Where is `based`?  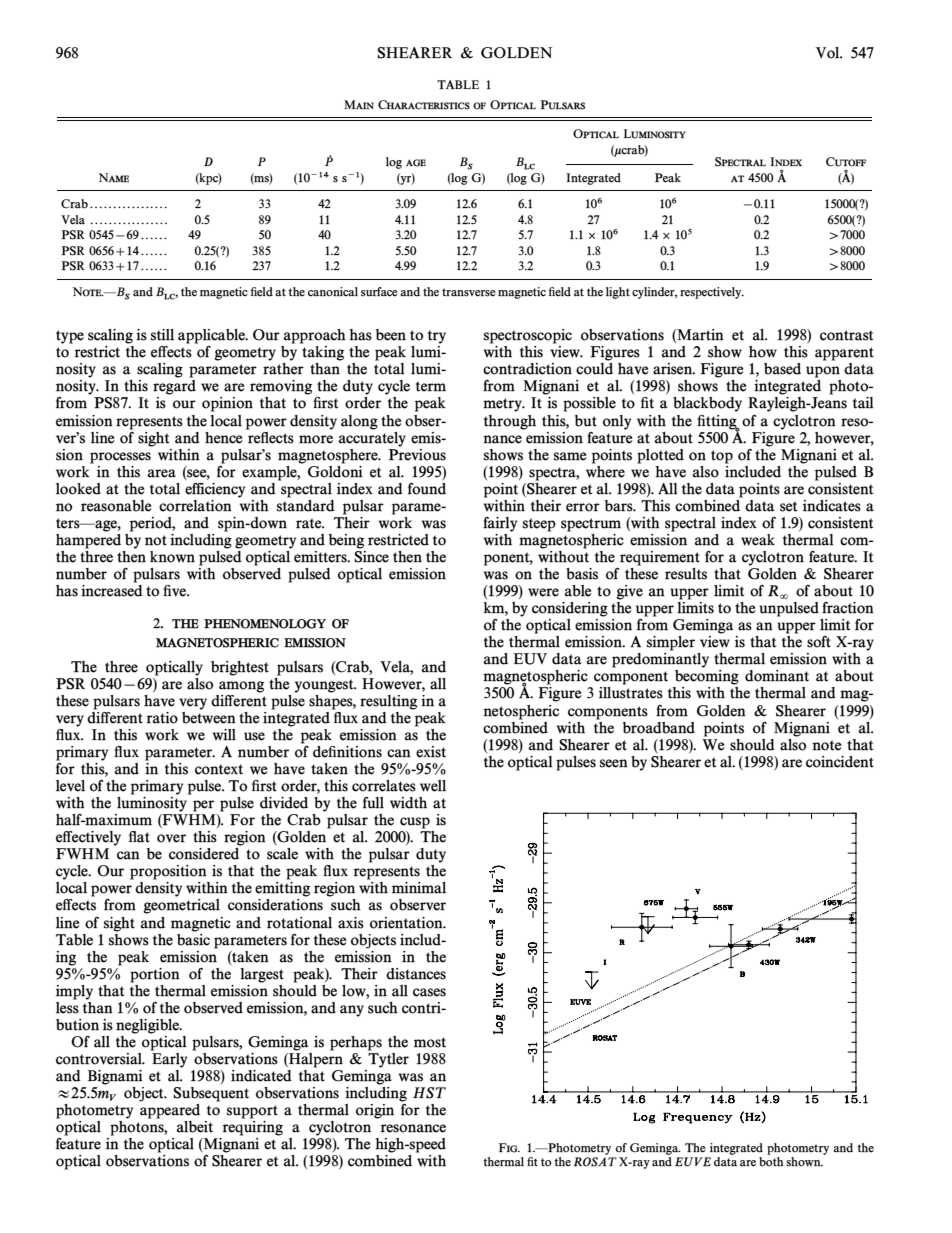 based is located at coordinates (782, 369).
